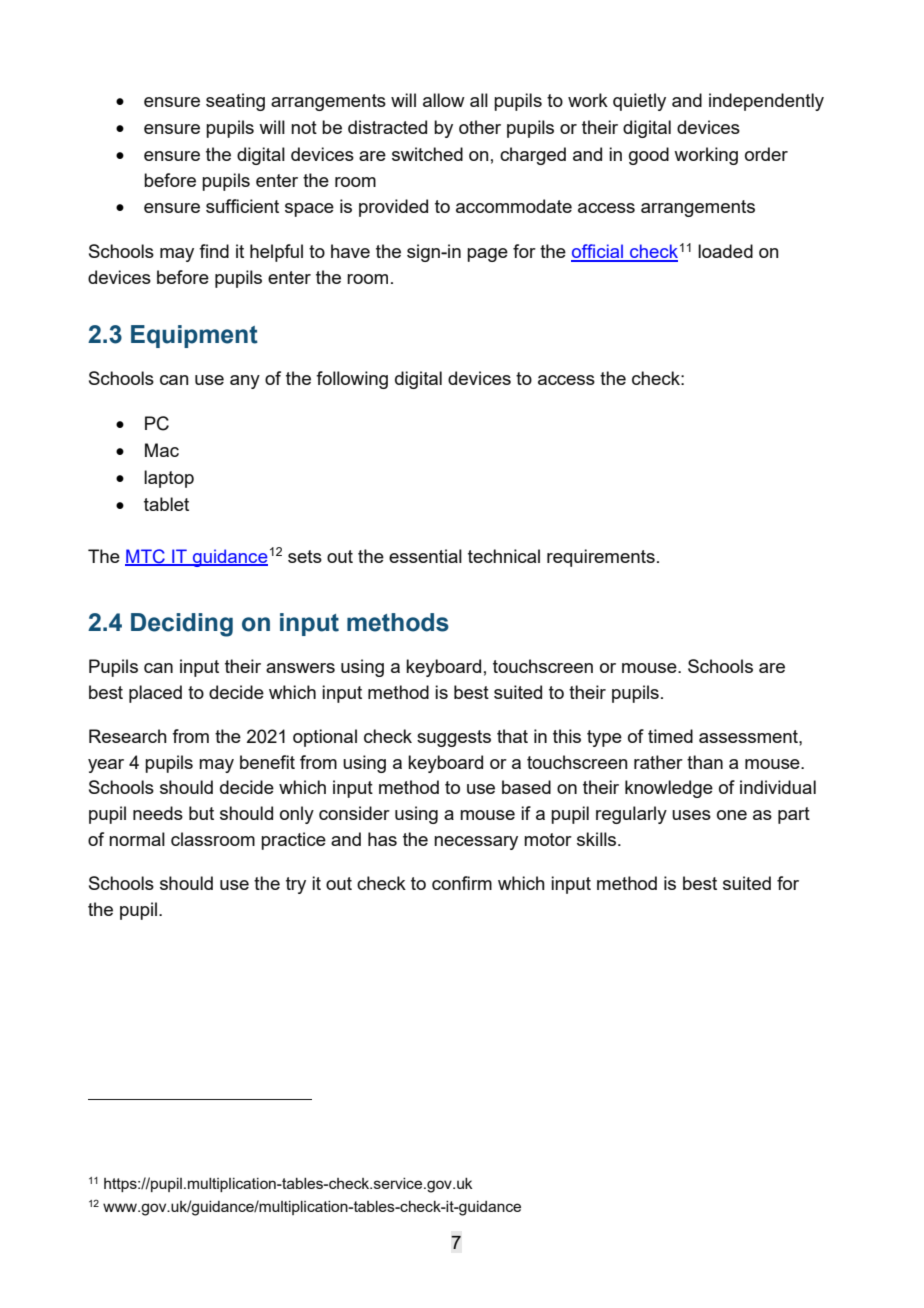 The image size is (924, 1308). What do you see at coordinates (235, 102) in the document?
I see `seating` at bounding box center [235, 102].
